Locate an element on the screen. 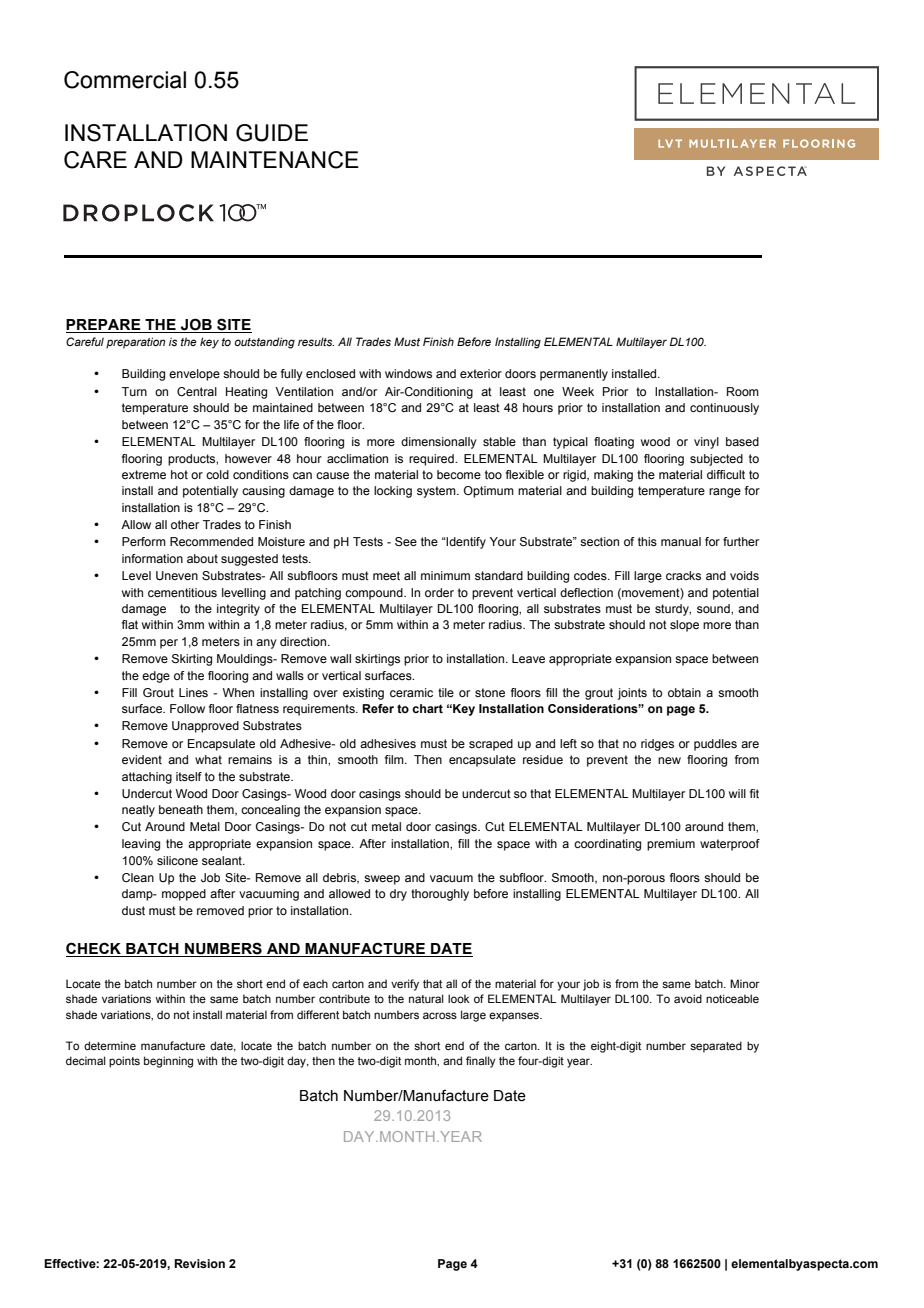 Image resolution: width=924 pixels, height=1308 pixels. Commercial is located at coordinates (125, 80).
